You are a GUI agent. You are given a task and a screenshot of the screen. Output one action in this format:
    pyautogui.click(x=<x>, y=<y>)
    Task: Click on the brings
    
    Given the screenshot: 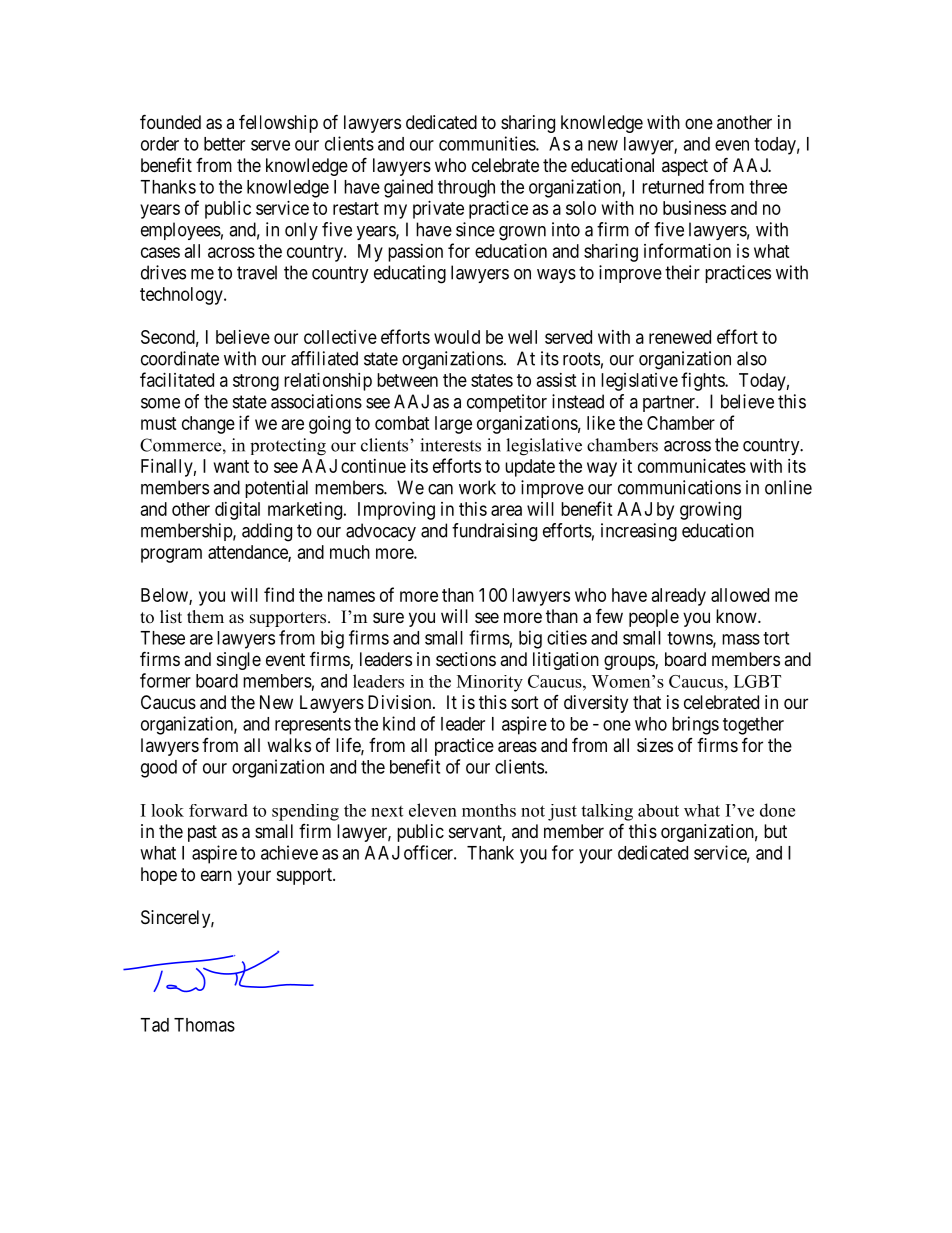 What is the action you would take?
    pyautogui.click(x=695, y=725)
